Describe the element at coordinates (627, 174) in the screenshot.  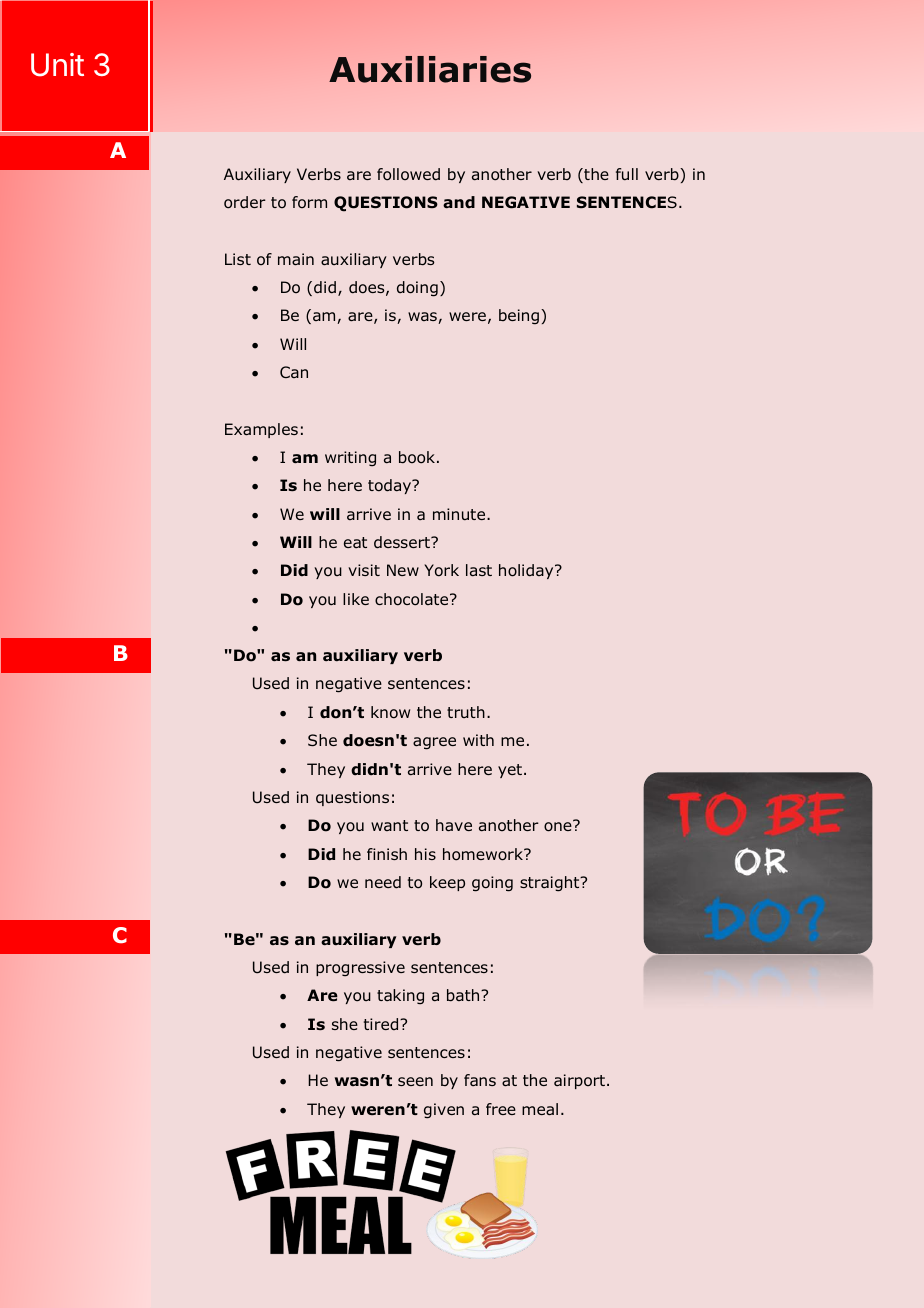
I see `full` at that location.
